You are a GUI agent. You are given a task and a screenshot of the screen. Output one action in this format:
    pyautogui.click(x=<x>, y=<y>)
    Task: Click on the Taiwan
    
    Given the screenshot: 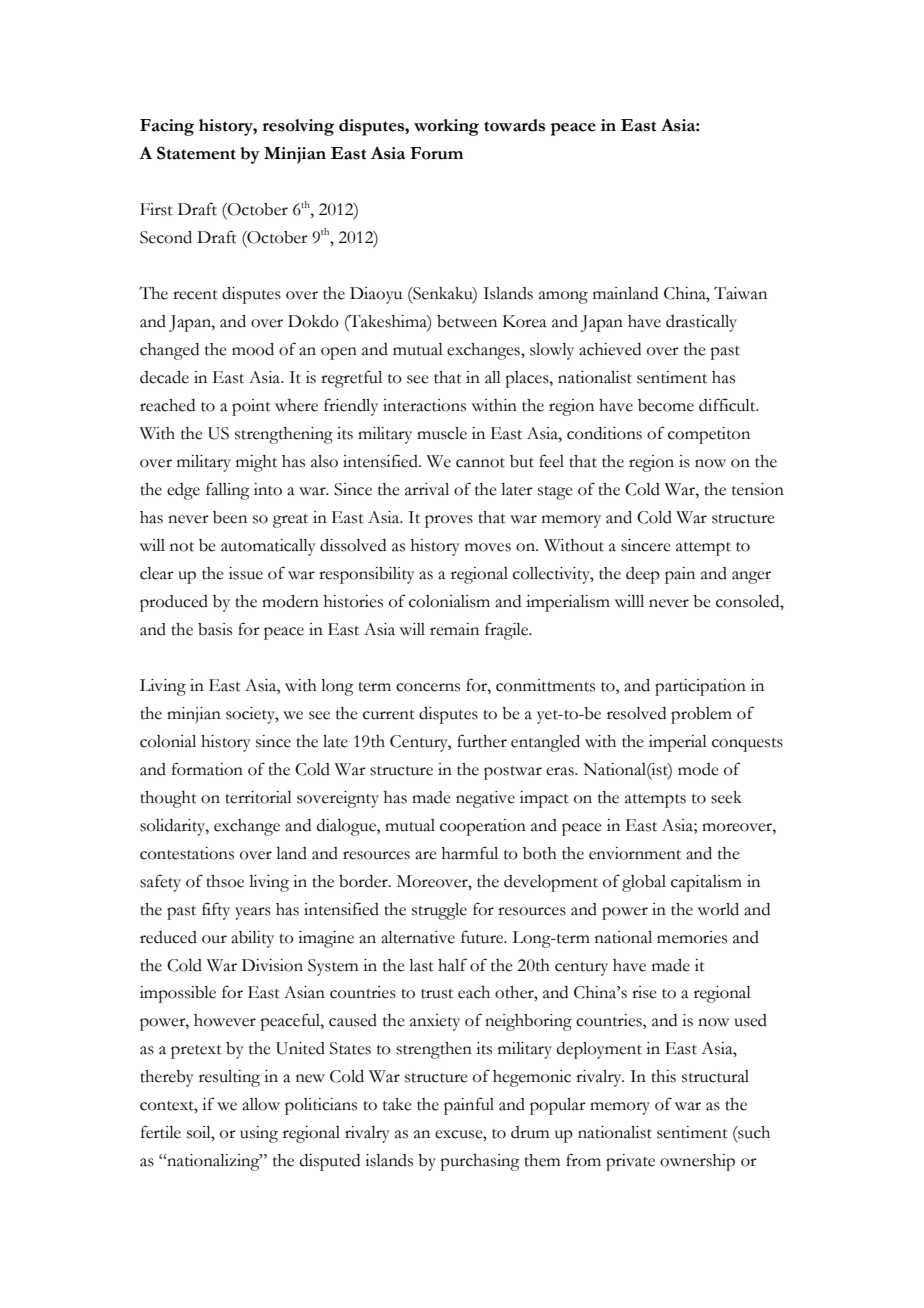 What is the action you would take?
    pyautogui.click(x=740, y=293)
